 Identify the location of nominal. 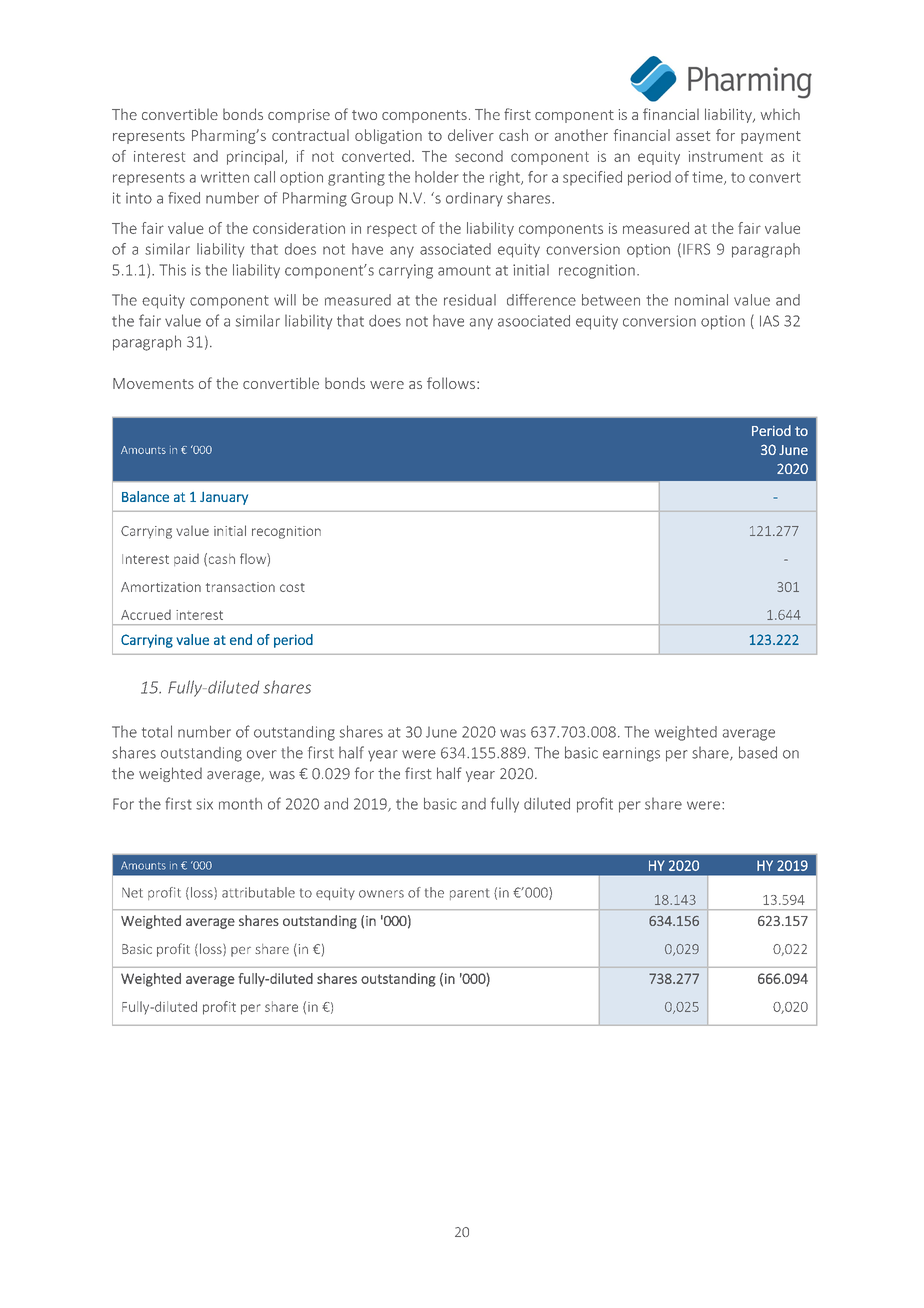
(701, 300).
